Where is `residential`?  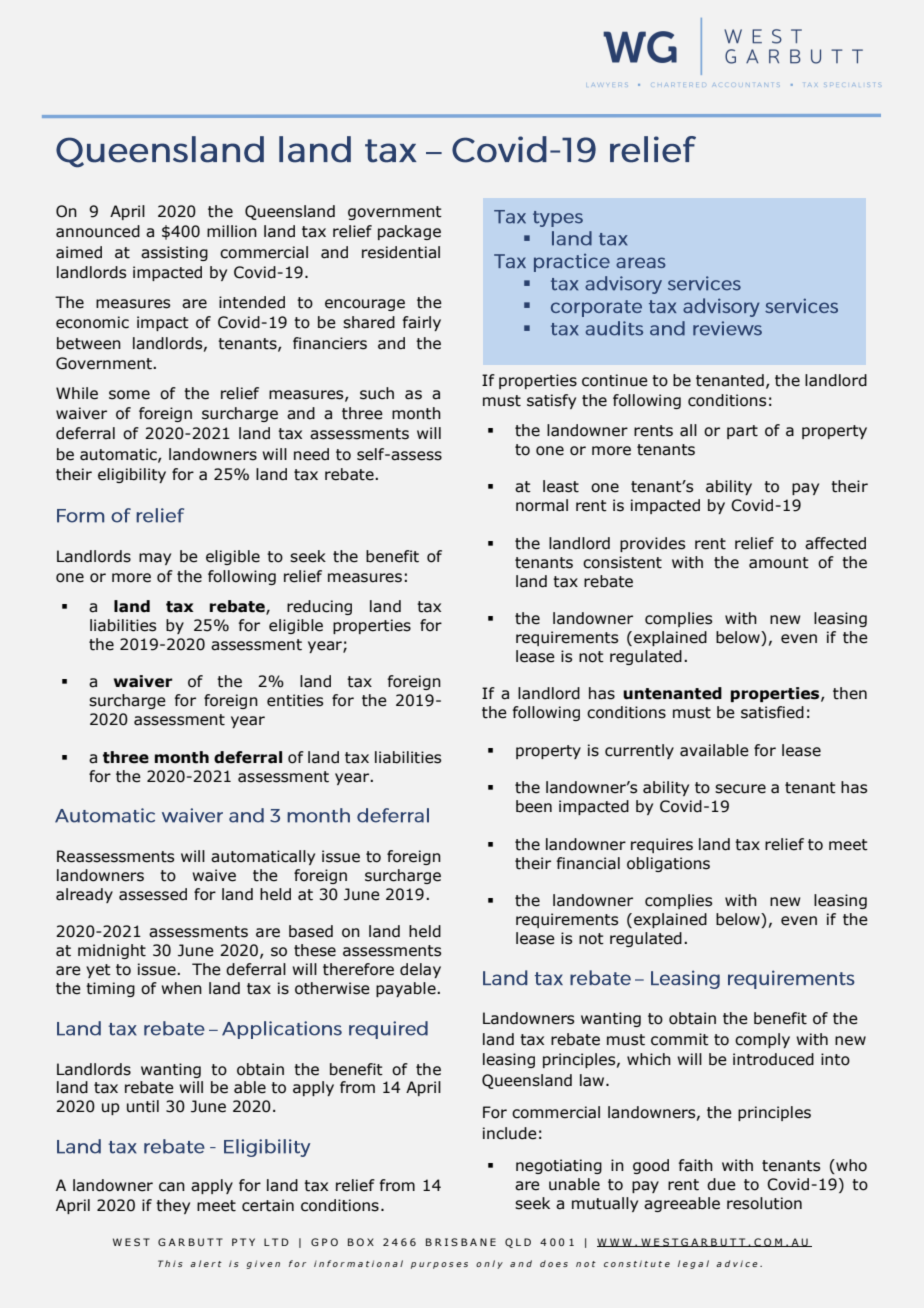 residential is located at coordinates (401, 252).
